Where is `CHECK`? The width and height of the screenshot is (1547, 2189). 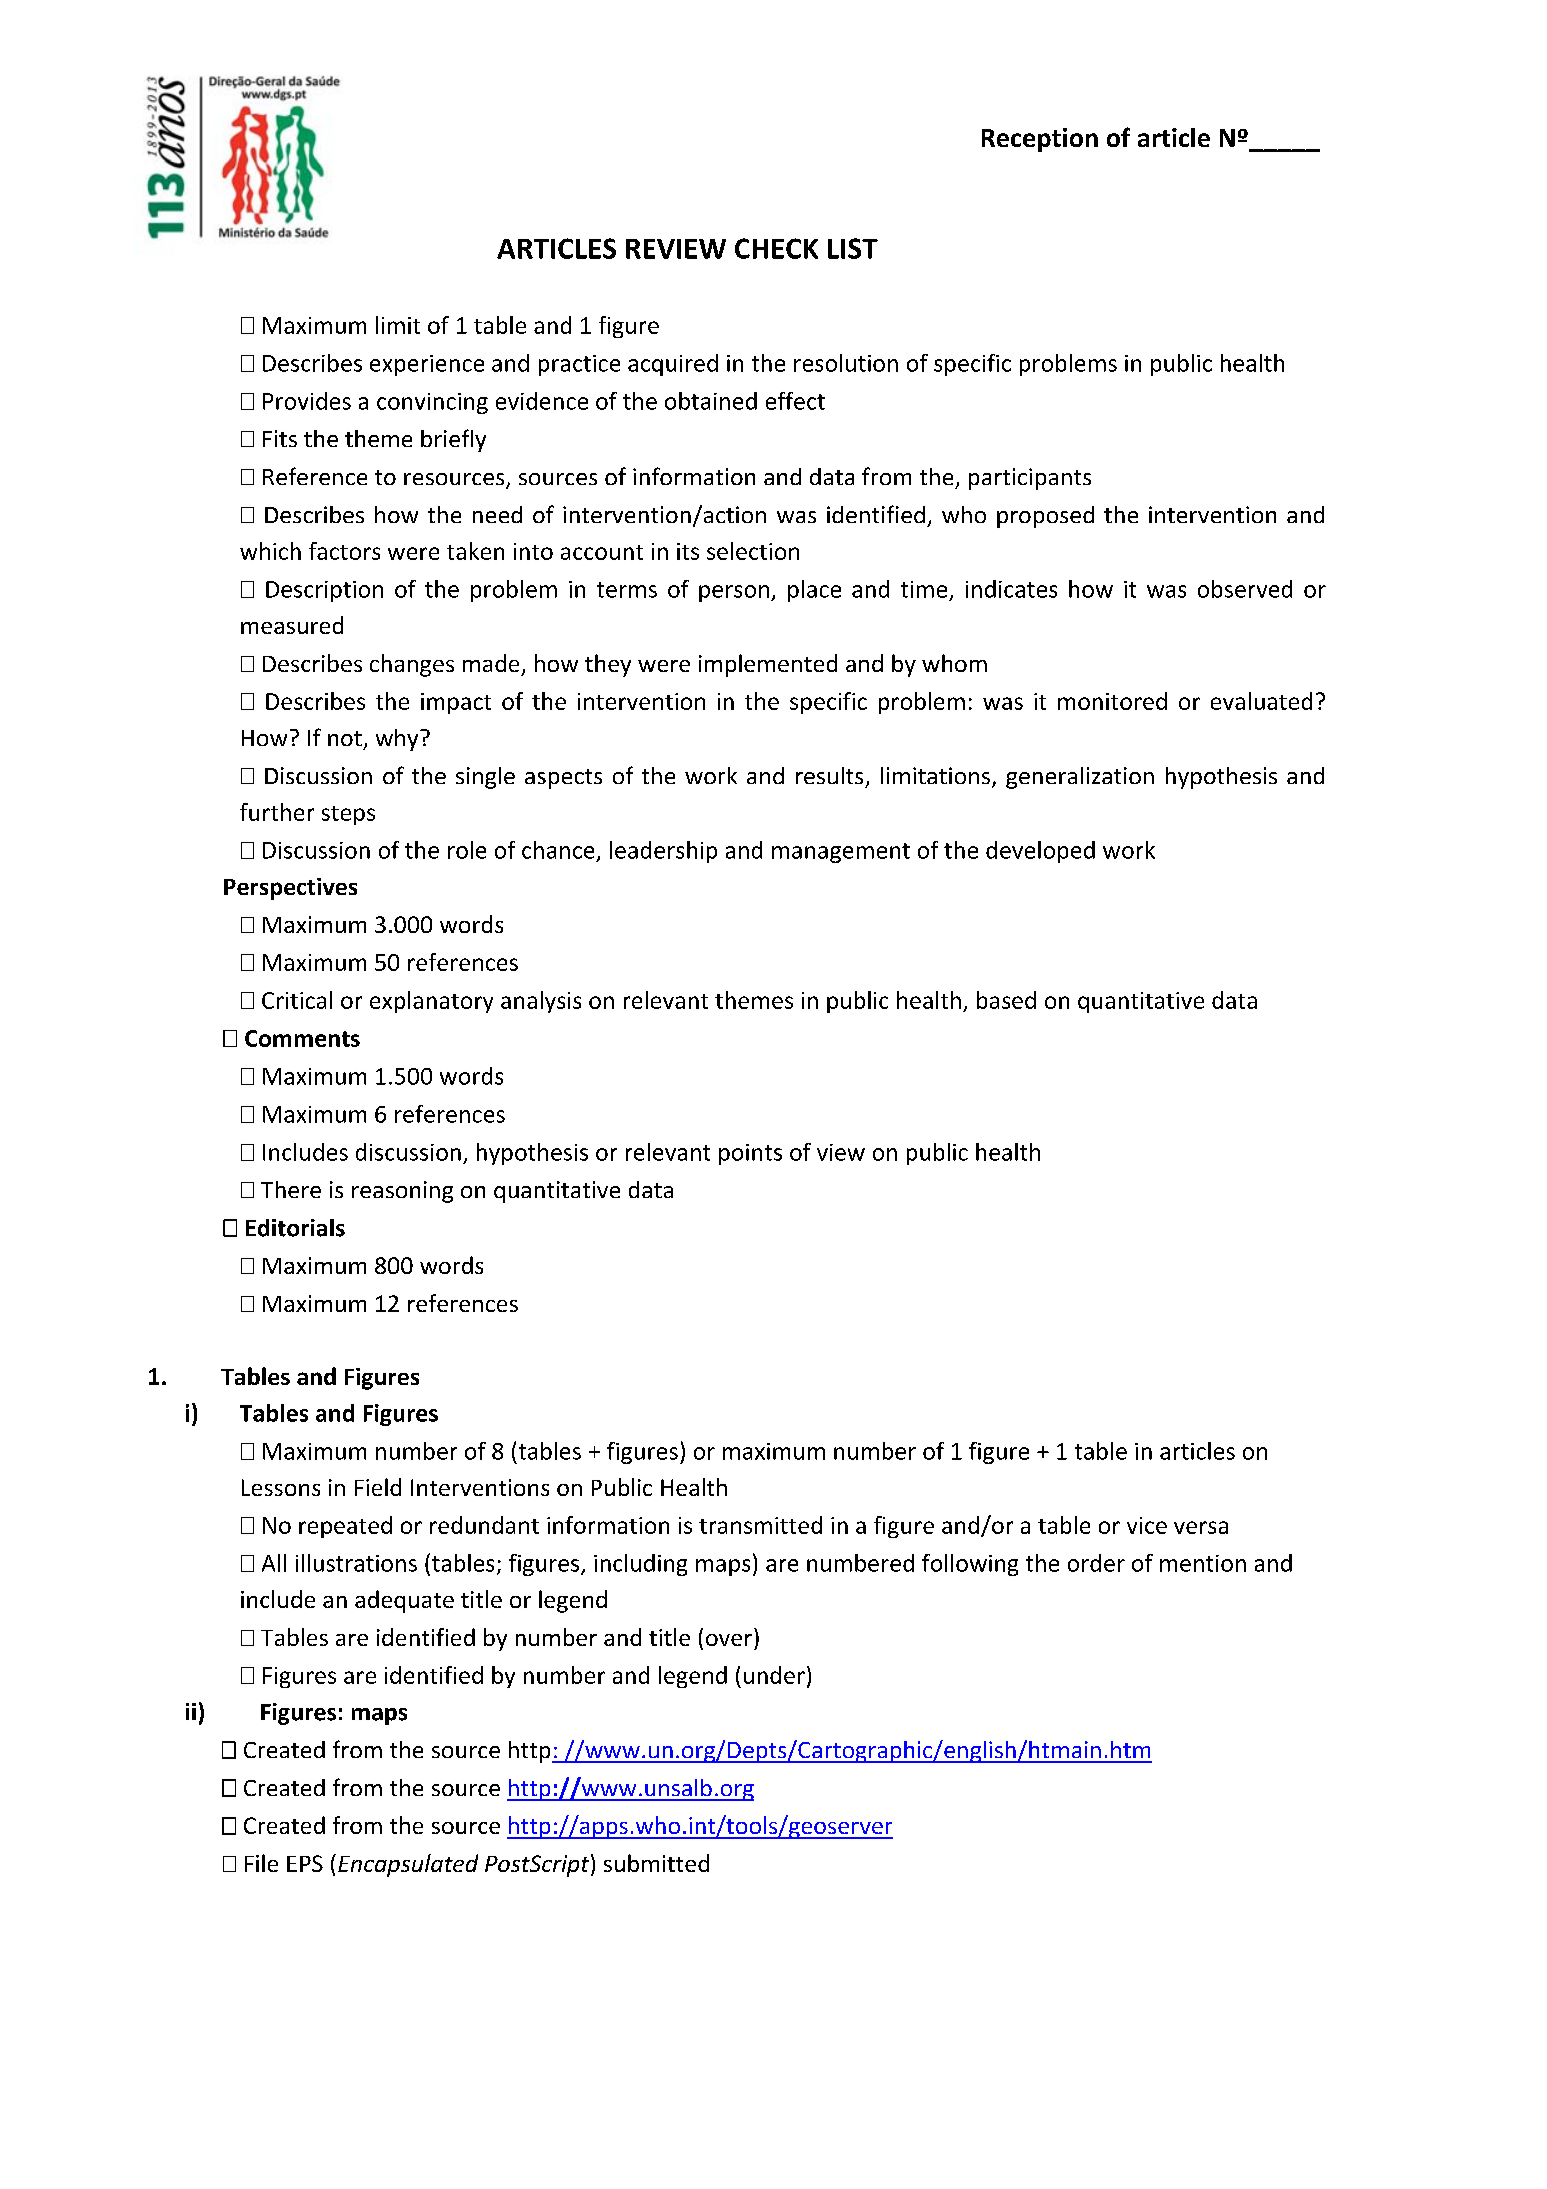
CHECK is located at coordinates (776, 248).
